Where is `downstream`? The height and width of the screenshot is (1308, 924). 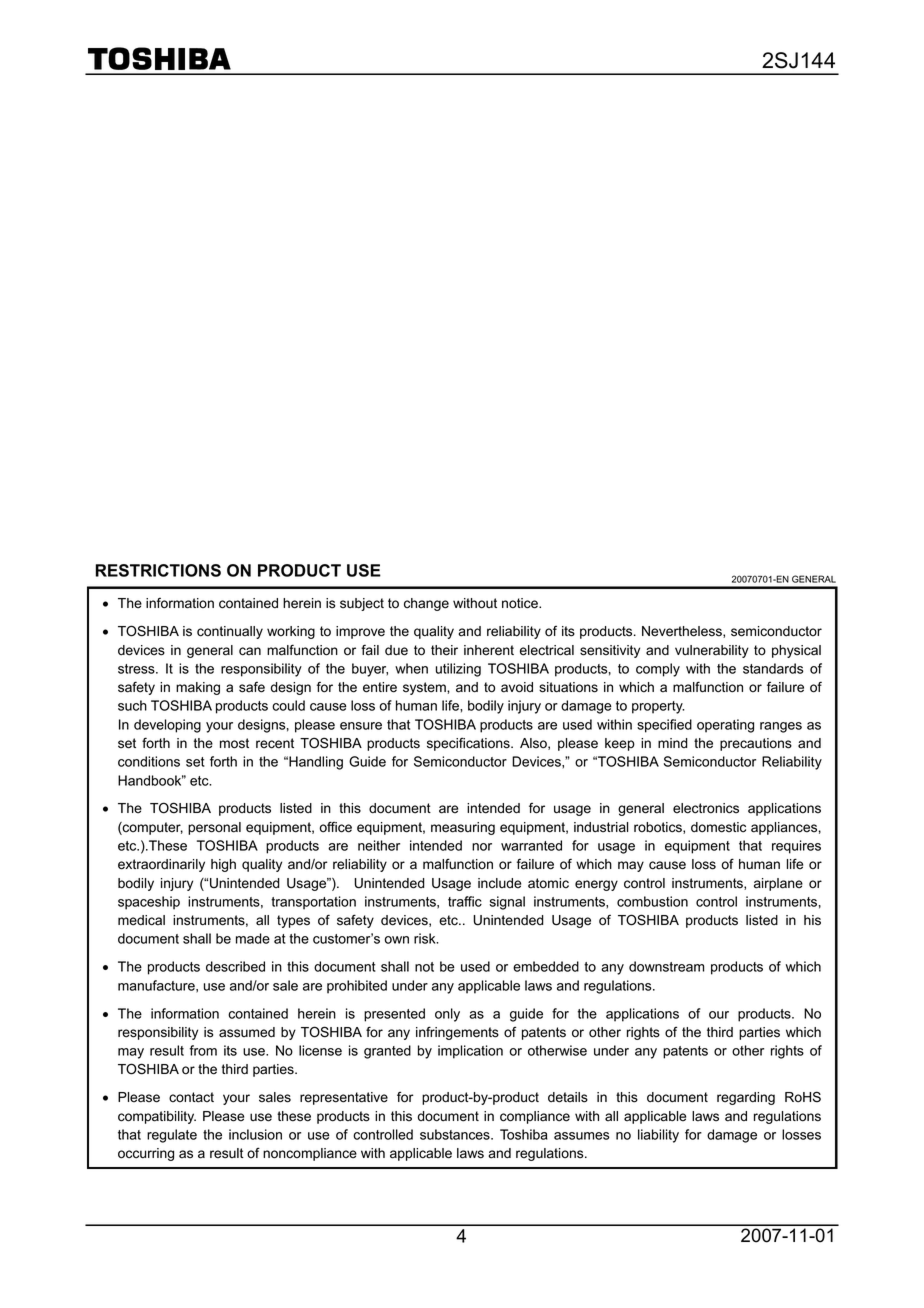
downstream is located at coordinates (666, 966).
